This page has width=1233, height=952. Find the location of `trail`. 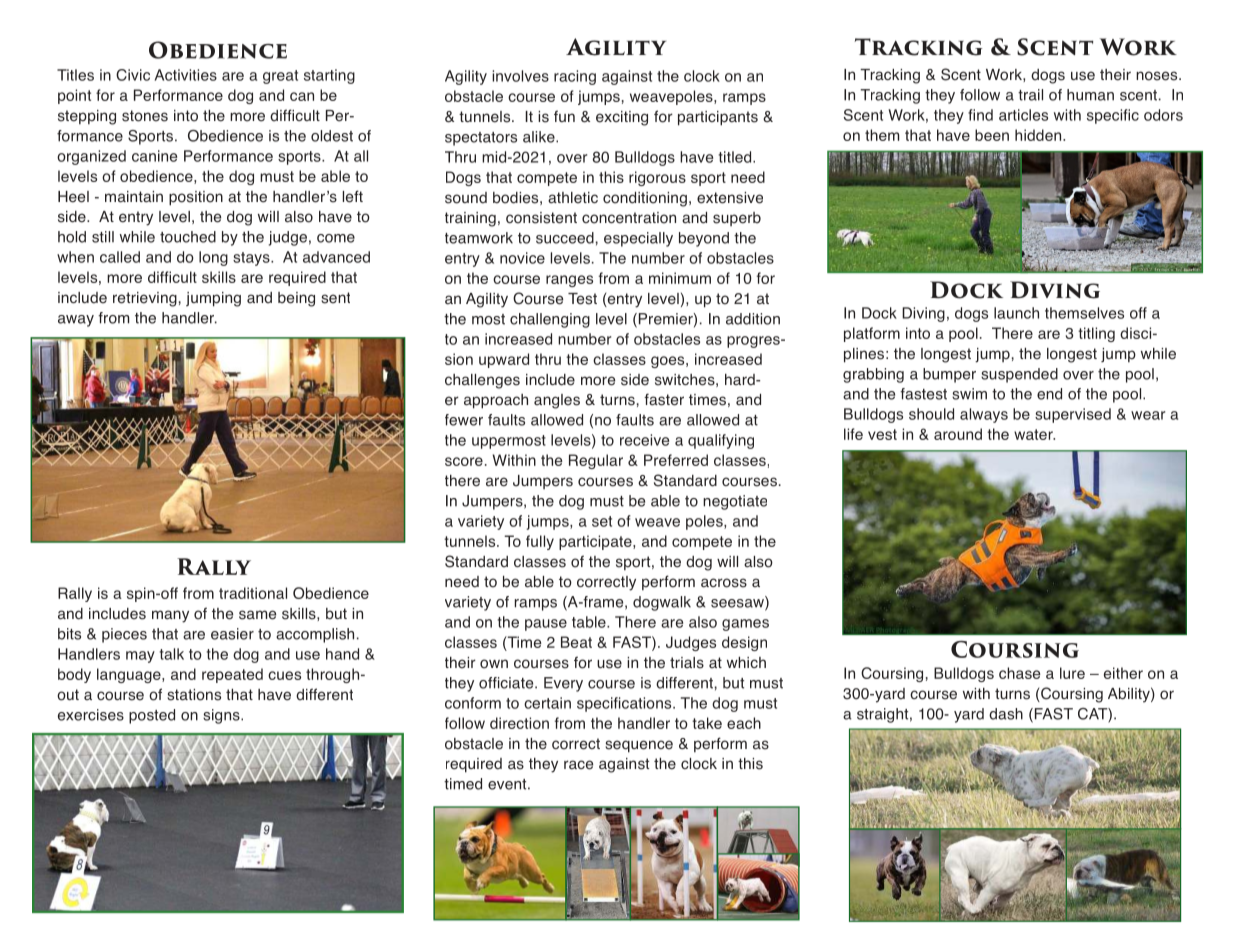

trail is located at coordinates (1030, 95).
